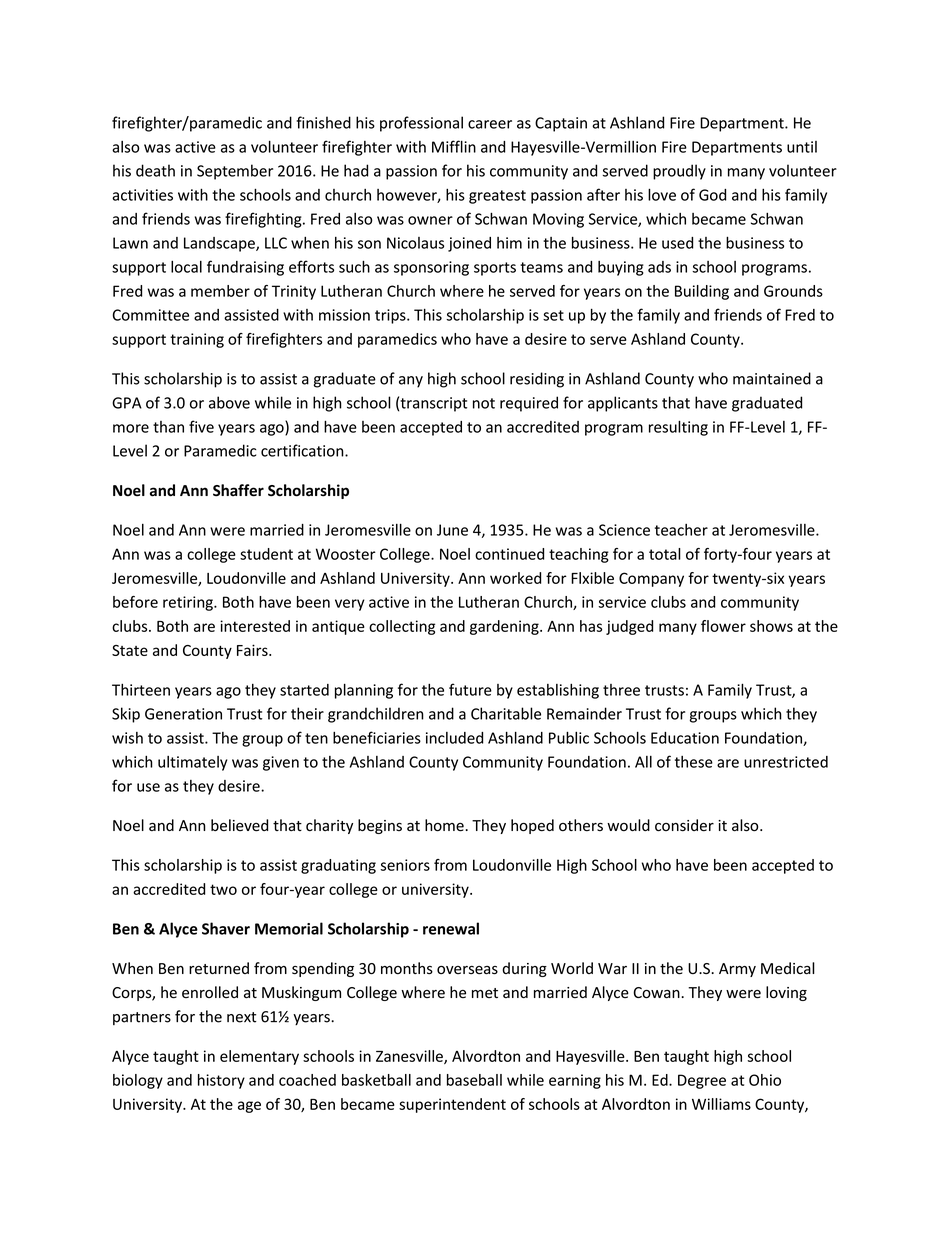  I want to click on proudly, so click(679, 172).
